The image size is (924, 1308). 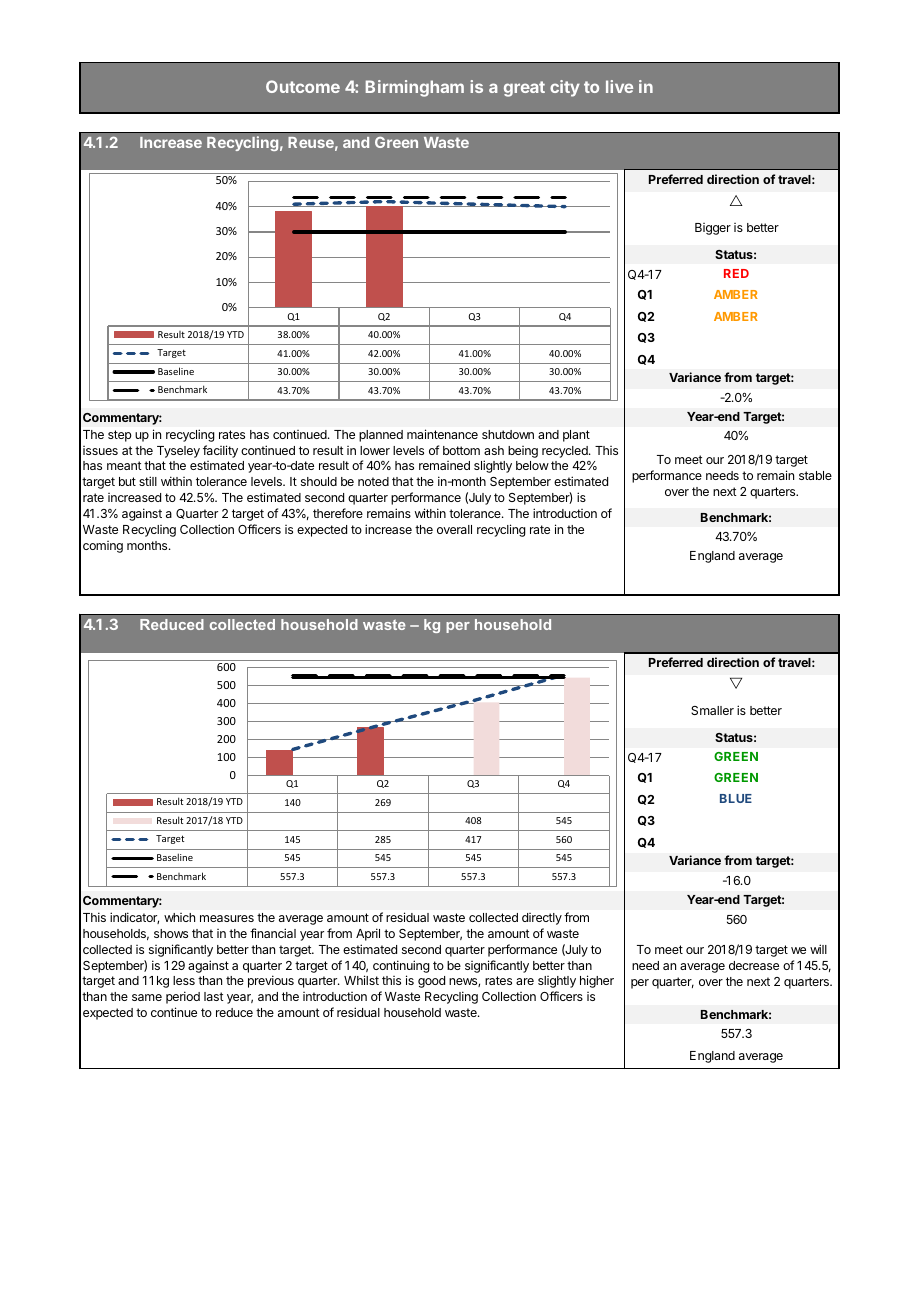 I want to click on Smaller, so click(x=712, y=710).
